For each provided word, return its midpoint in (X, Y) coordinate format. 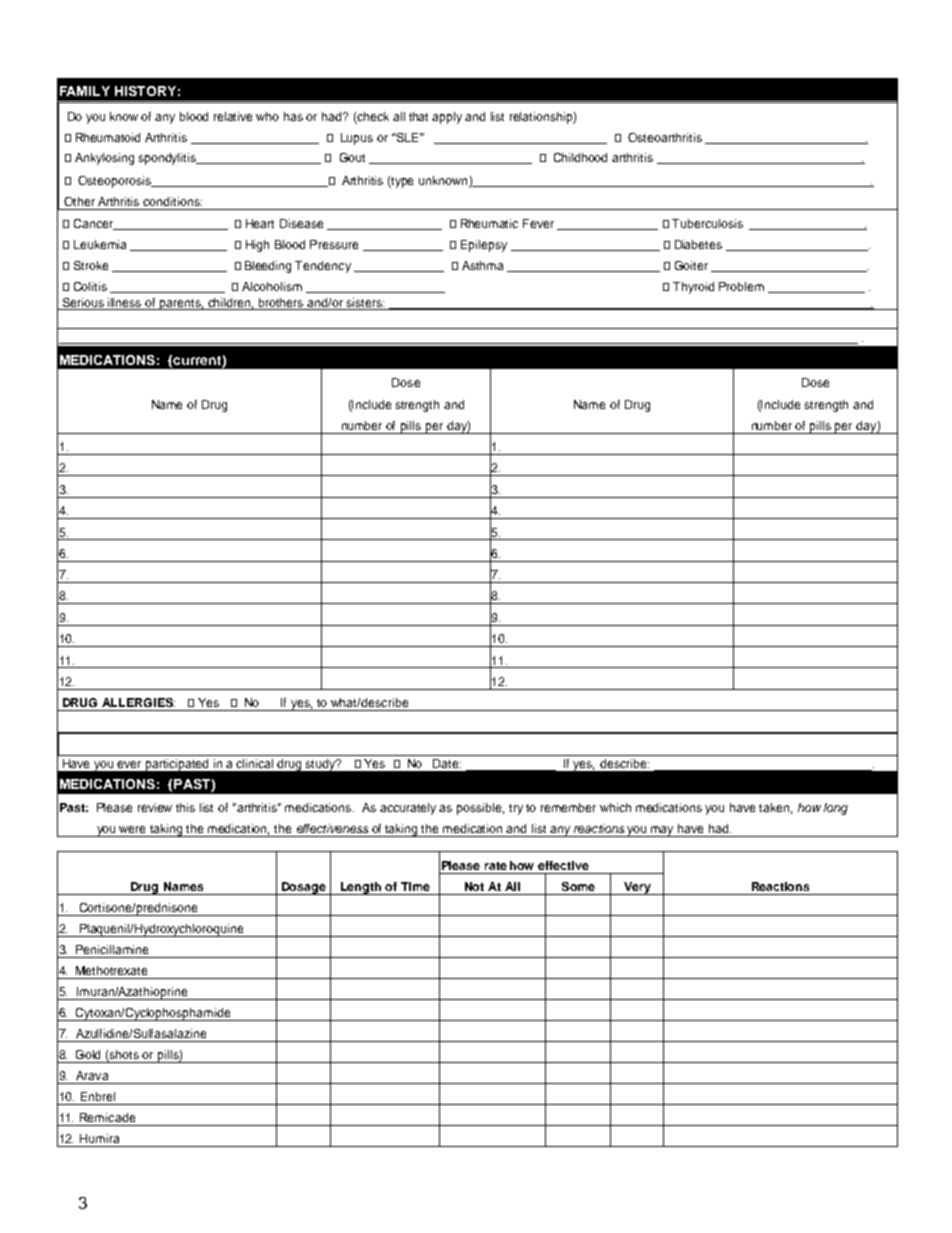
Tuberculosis (707, 223)
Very (637, 888)
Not (474, 886)
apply (447, 118)
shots (123, 1056)
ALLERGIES (138, 702)
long (836, 809)
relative (233, 116)
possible (480, 809)
